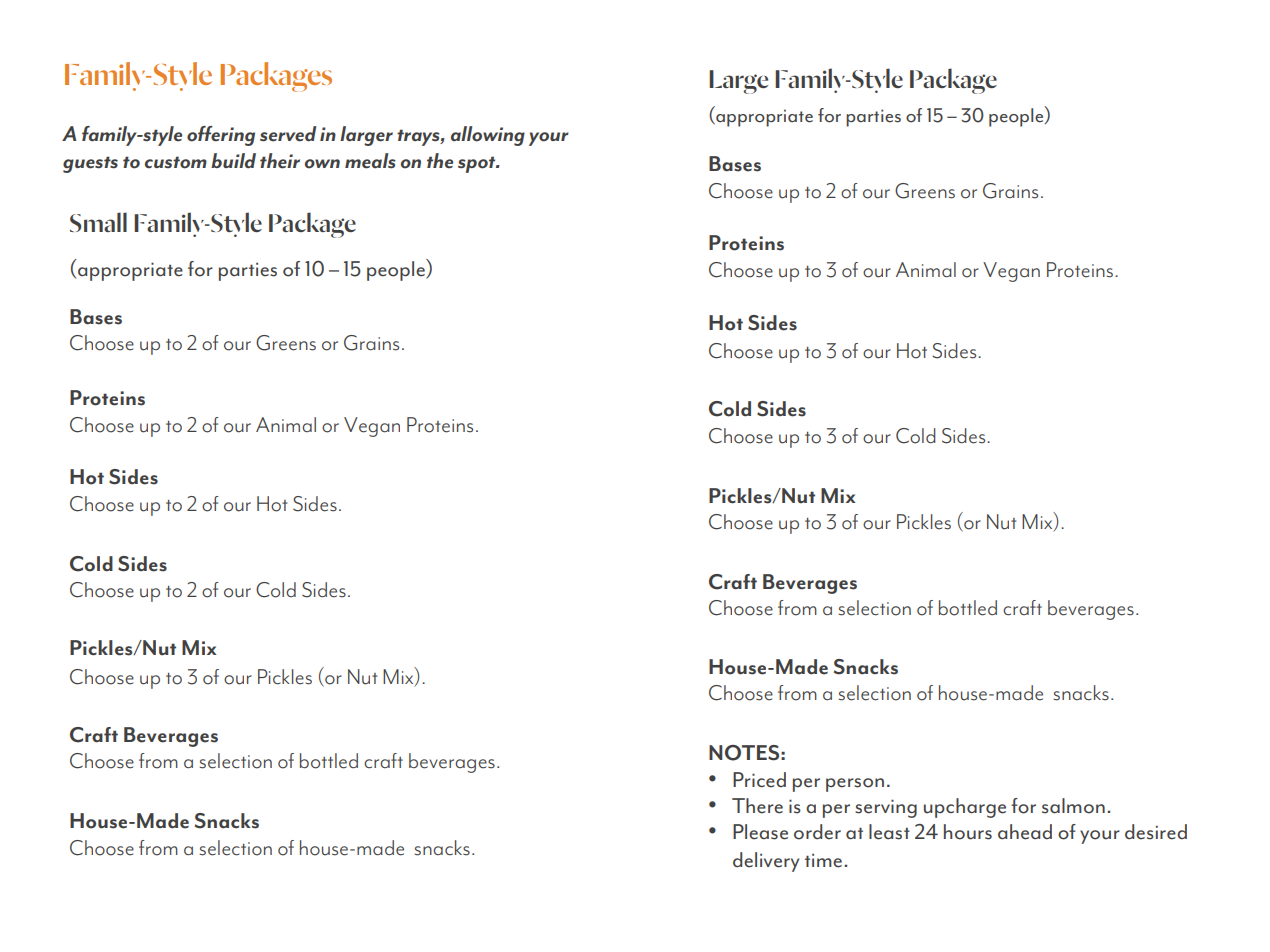 Image resolution: width=1270 pixels, height=952 pixels. Describe the element at coordinates (176, 162) in the screenshot. I see `custom` at that location.
